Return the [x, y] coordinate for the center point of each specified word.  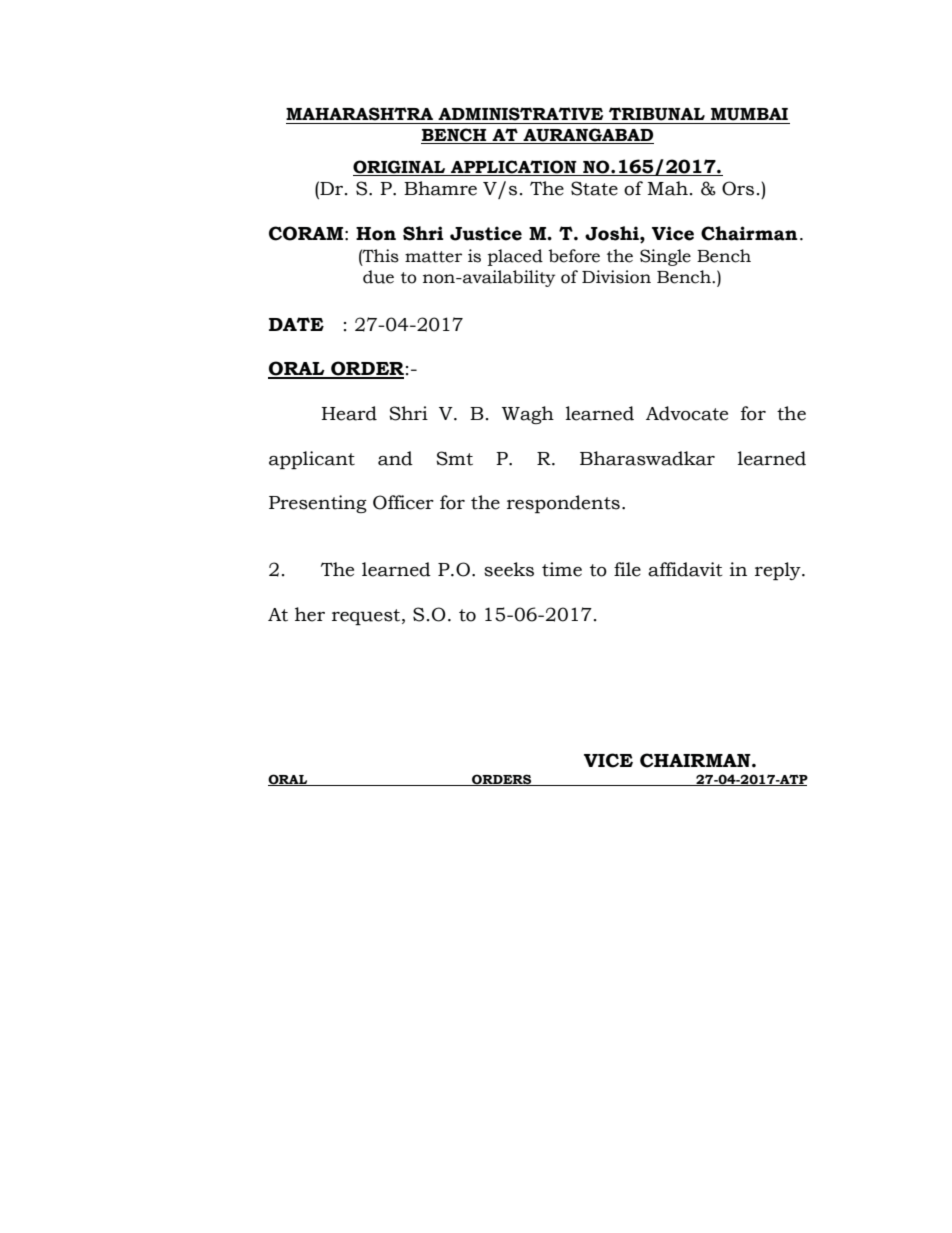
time [562, 569]
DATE [296, 324]
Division [616, 277]
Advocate [687, 413]
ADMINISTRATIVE [520, 114]
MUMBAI [749, 114]
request [367, 617]
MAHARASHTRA [359, 114]
